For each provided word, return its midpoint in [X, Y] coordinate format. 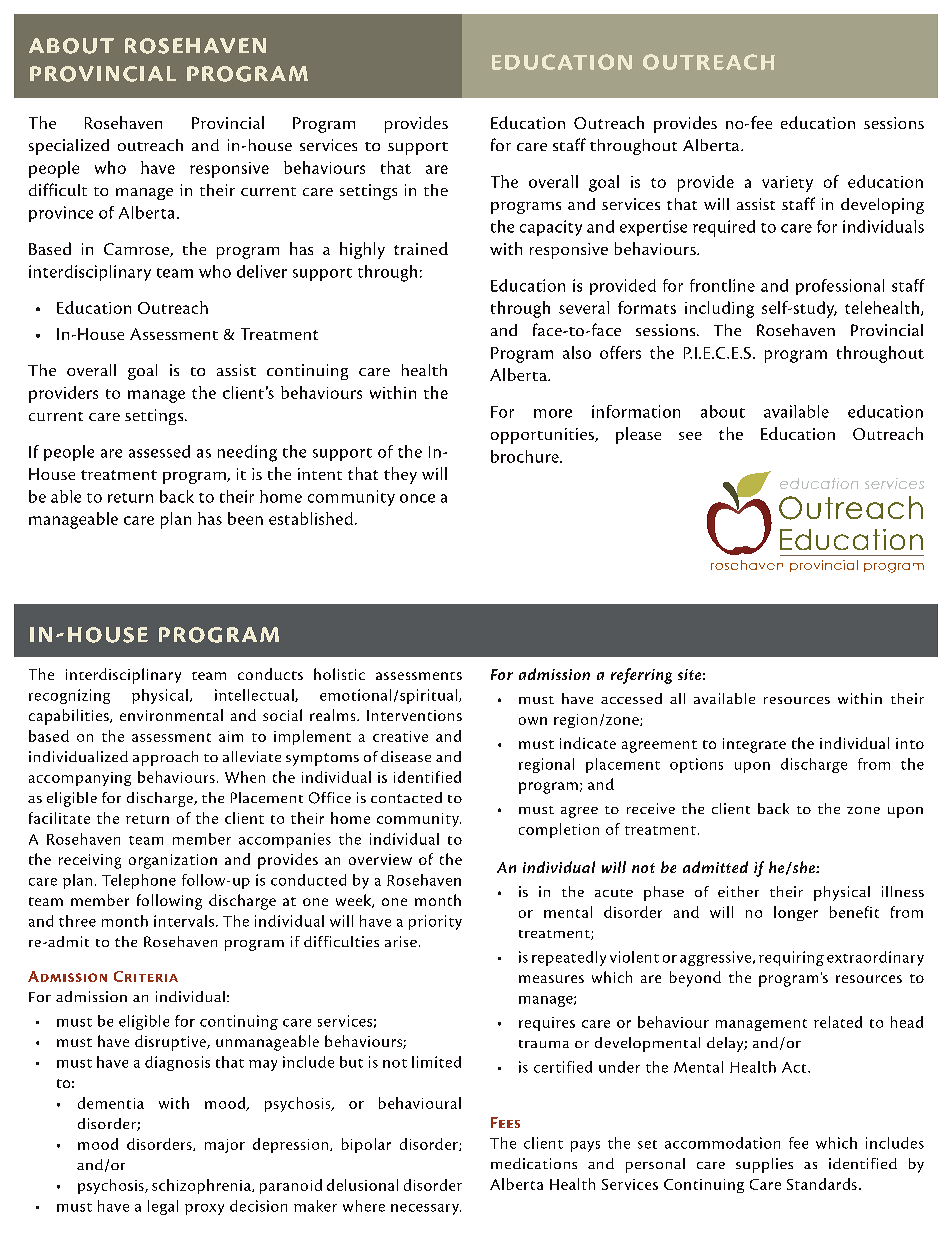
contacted [406, 797]
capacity [551, 228]
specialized [69, 147]
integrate [754, 745]
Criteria [146, 976]
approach [165, 758]
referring [641, 676]
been [245, 518]
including [719, 309]
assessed [159, 451]
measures [551, 979]
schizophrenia [202, 1186]
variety [787, 184]
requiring [791, 958]
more [553, 413]
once [417, 498]
